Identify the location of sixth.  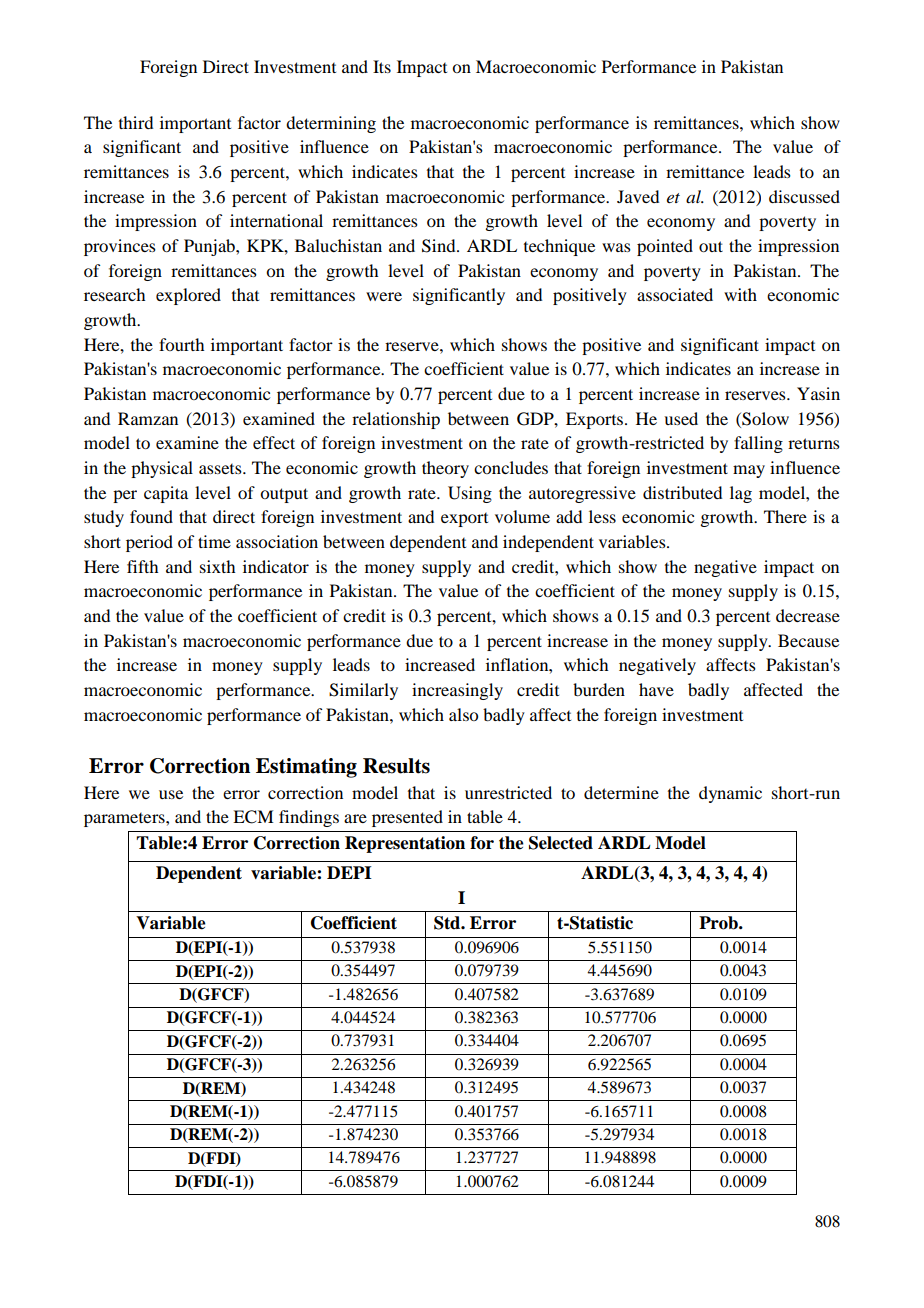
(217, 566).
